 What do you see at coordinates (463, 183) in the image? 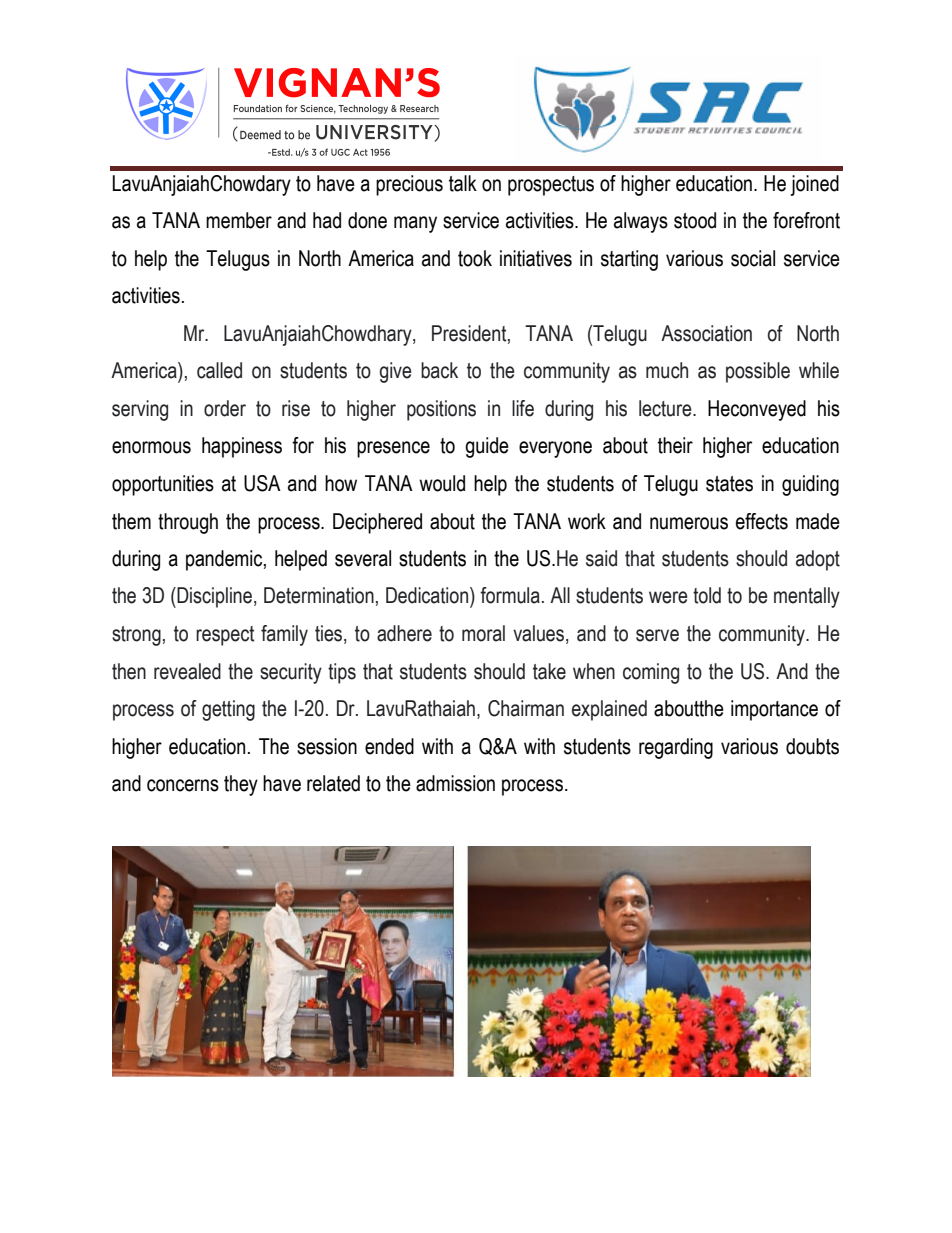
I see `talk` at bounding box center [463, 183].
